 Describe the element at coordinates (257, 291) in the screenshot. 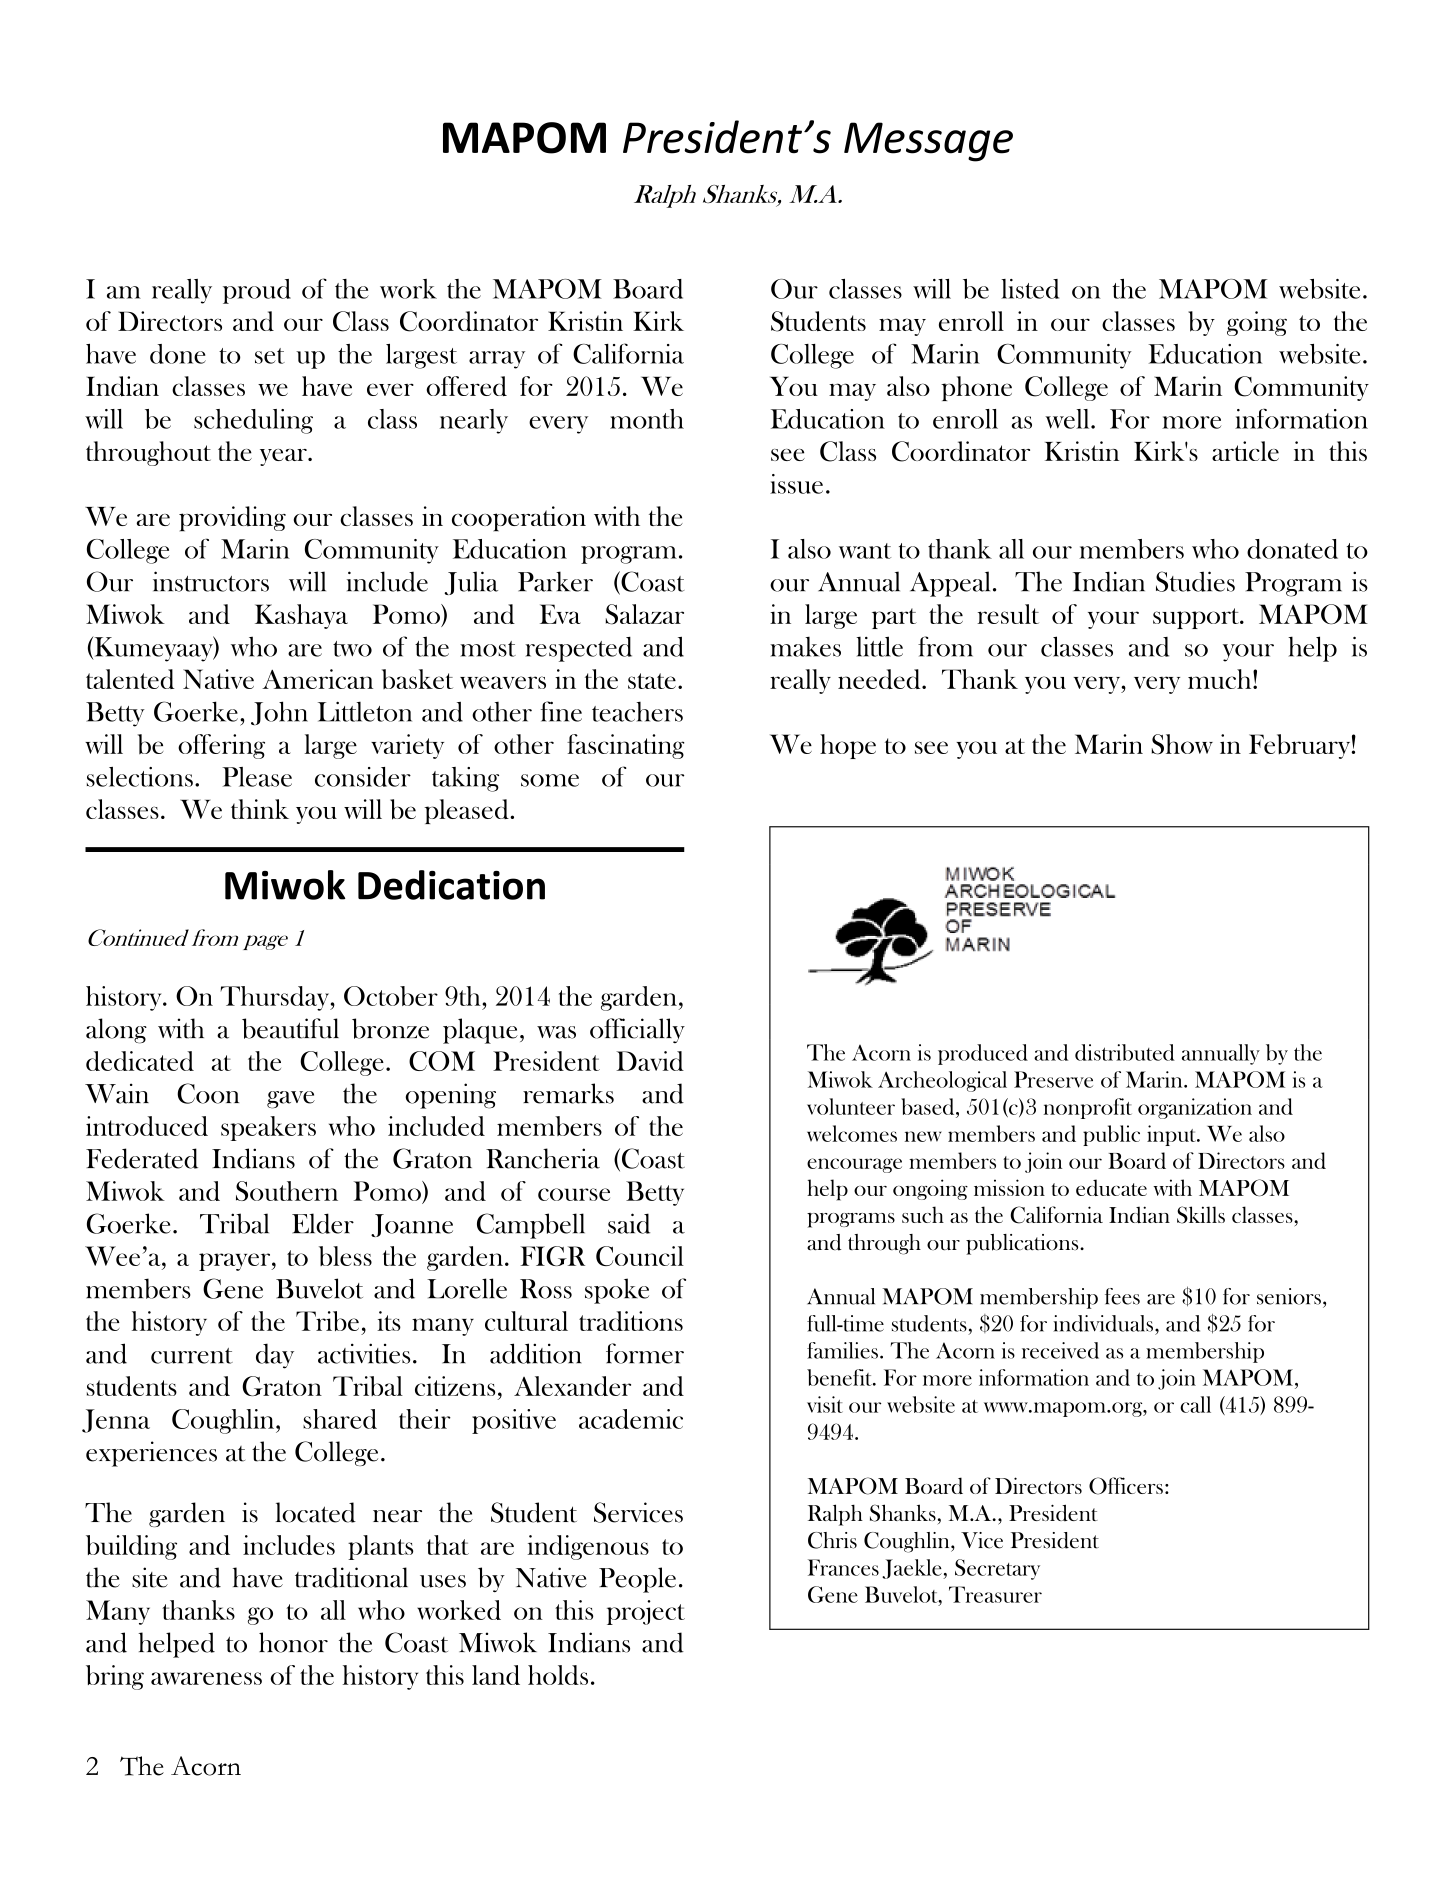

I see `proud` at that location.
